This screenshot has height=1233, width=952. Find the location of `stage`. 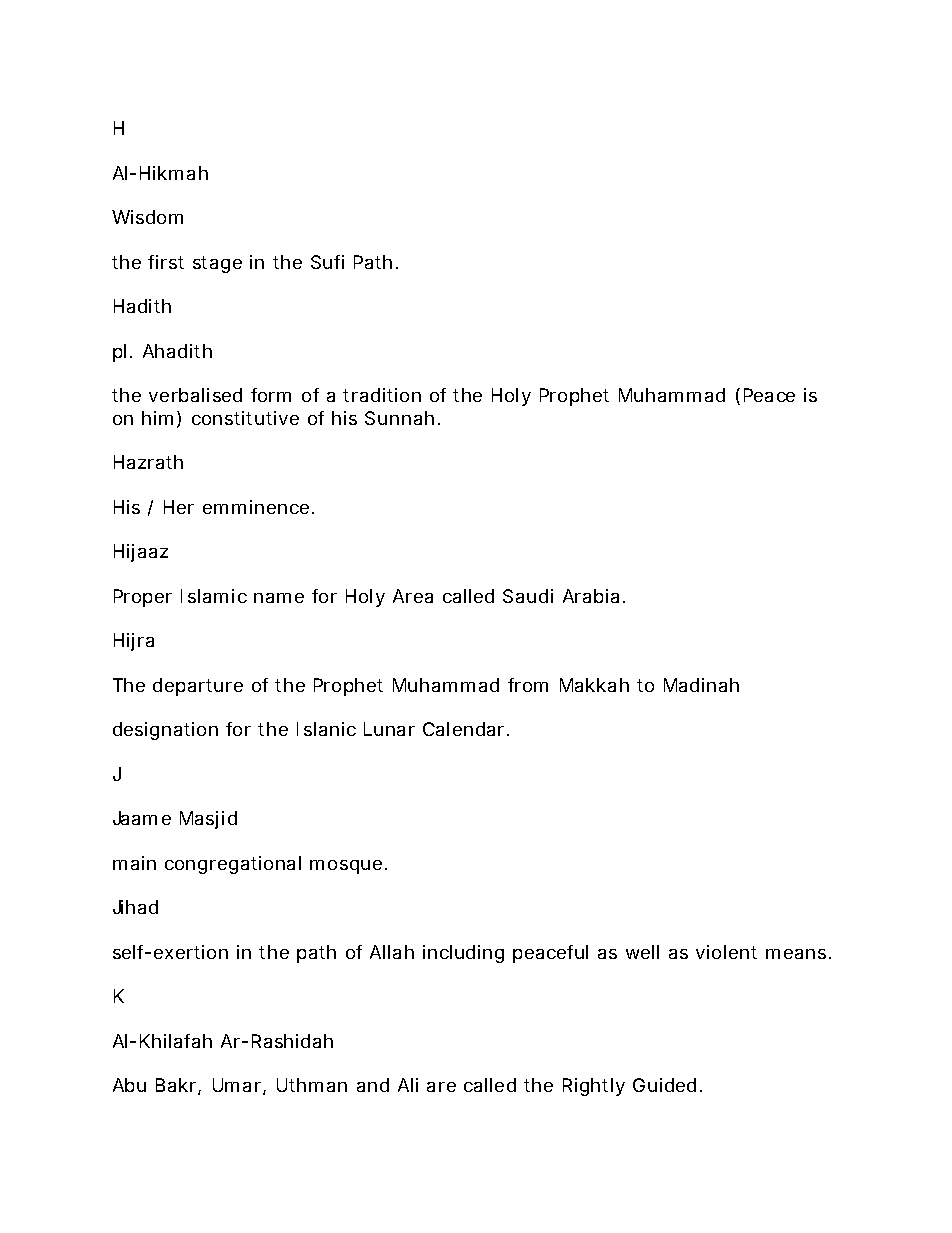

stage is located at coordinates (217, 264).
